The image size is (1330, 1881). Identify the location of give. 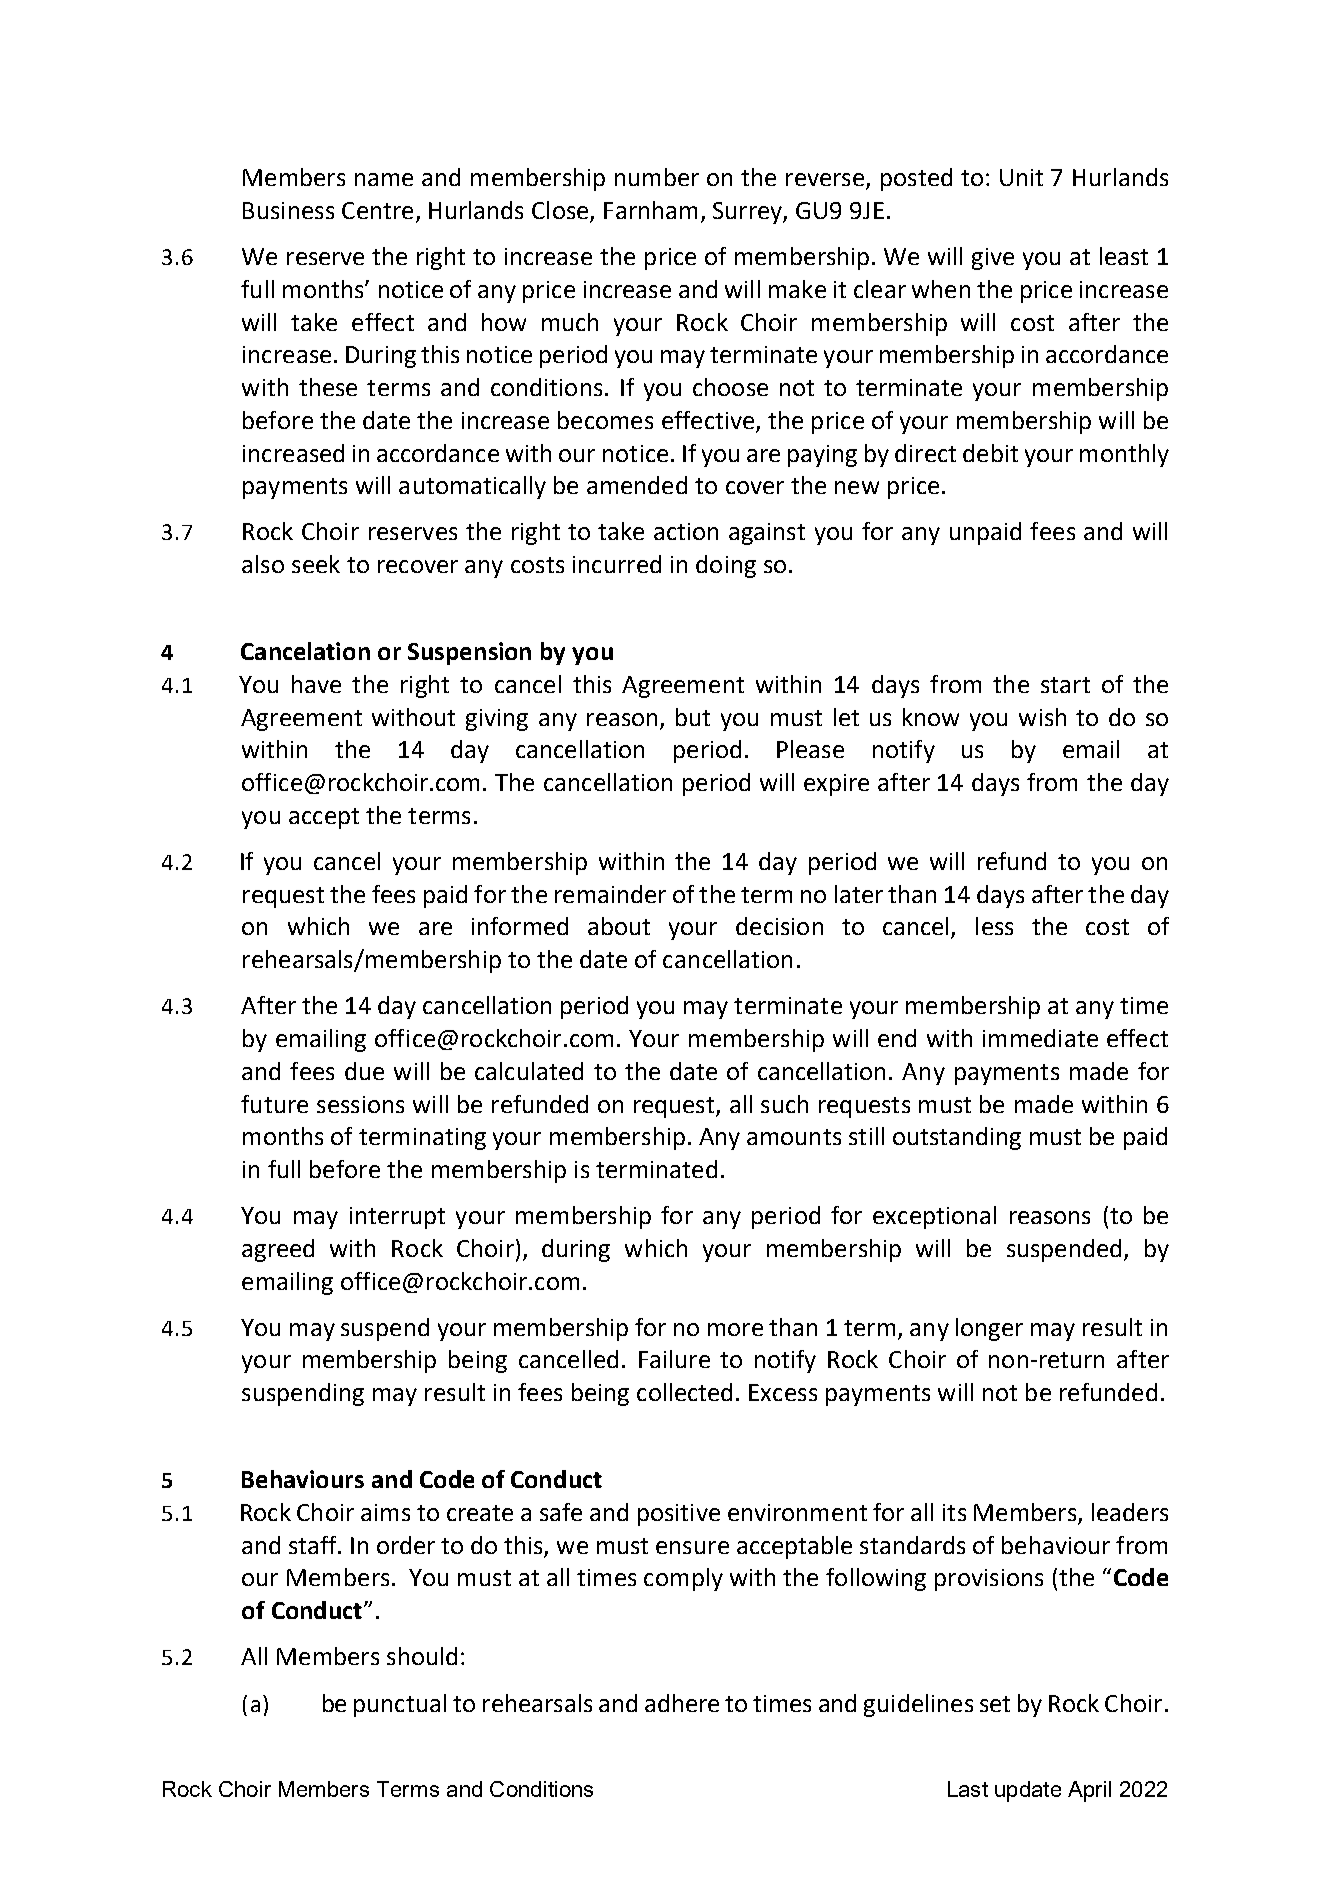
(993, 259).
